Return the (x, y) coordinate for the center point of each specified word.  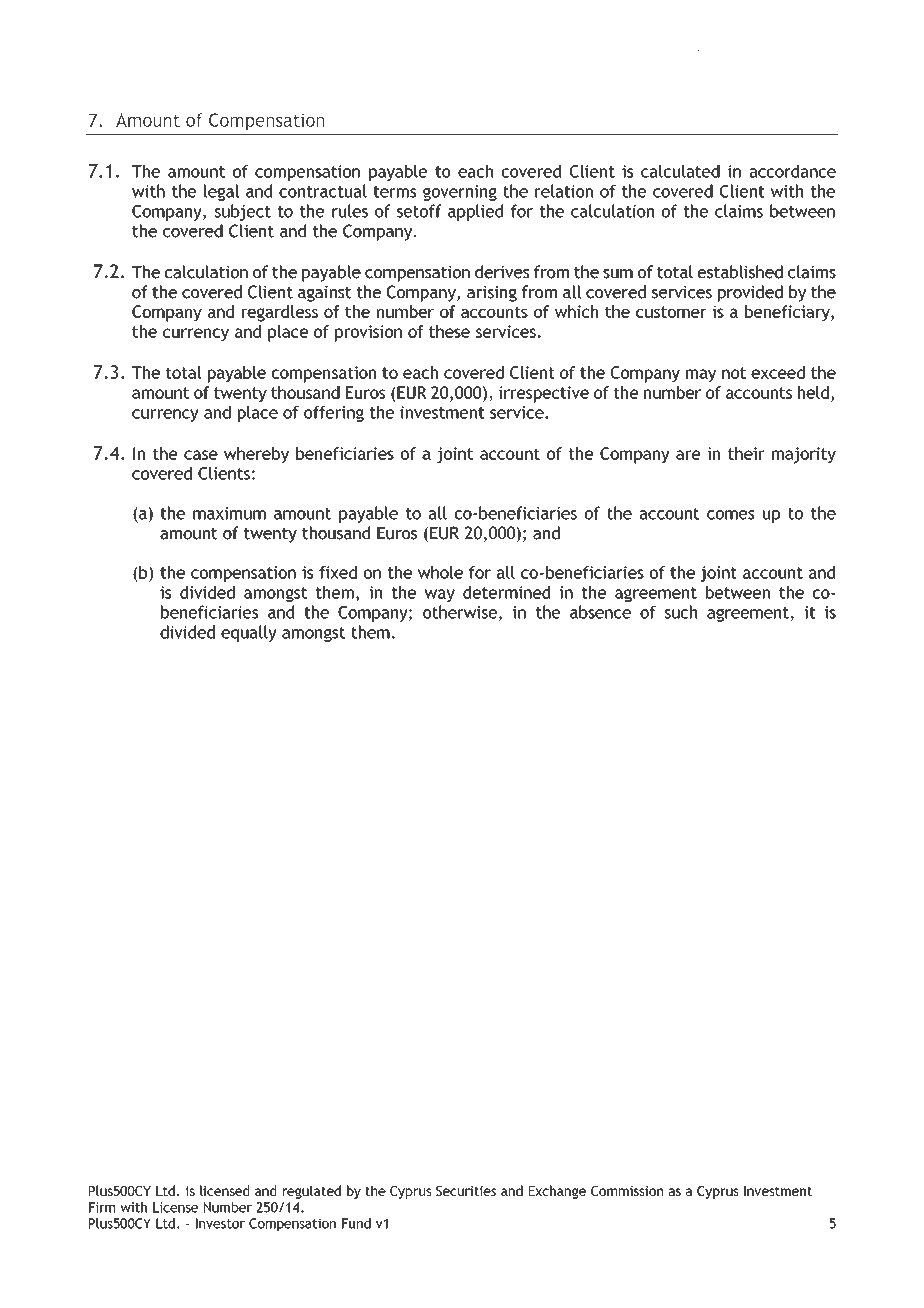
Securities (466, 1191)
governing (460, 193)
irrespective (544, 394)
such (681, 612)
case (201, 455)
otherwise (460, 612)
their (746, 453)
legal (221, 192)
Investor (220, 1223)
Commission (627, 1191)
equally (249, 633)
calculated (680, 171)
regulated (312, 1192)
